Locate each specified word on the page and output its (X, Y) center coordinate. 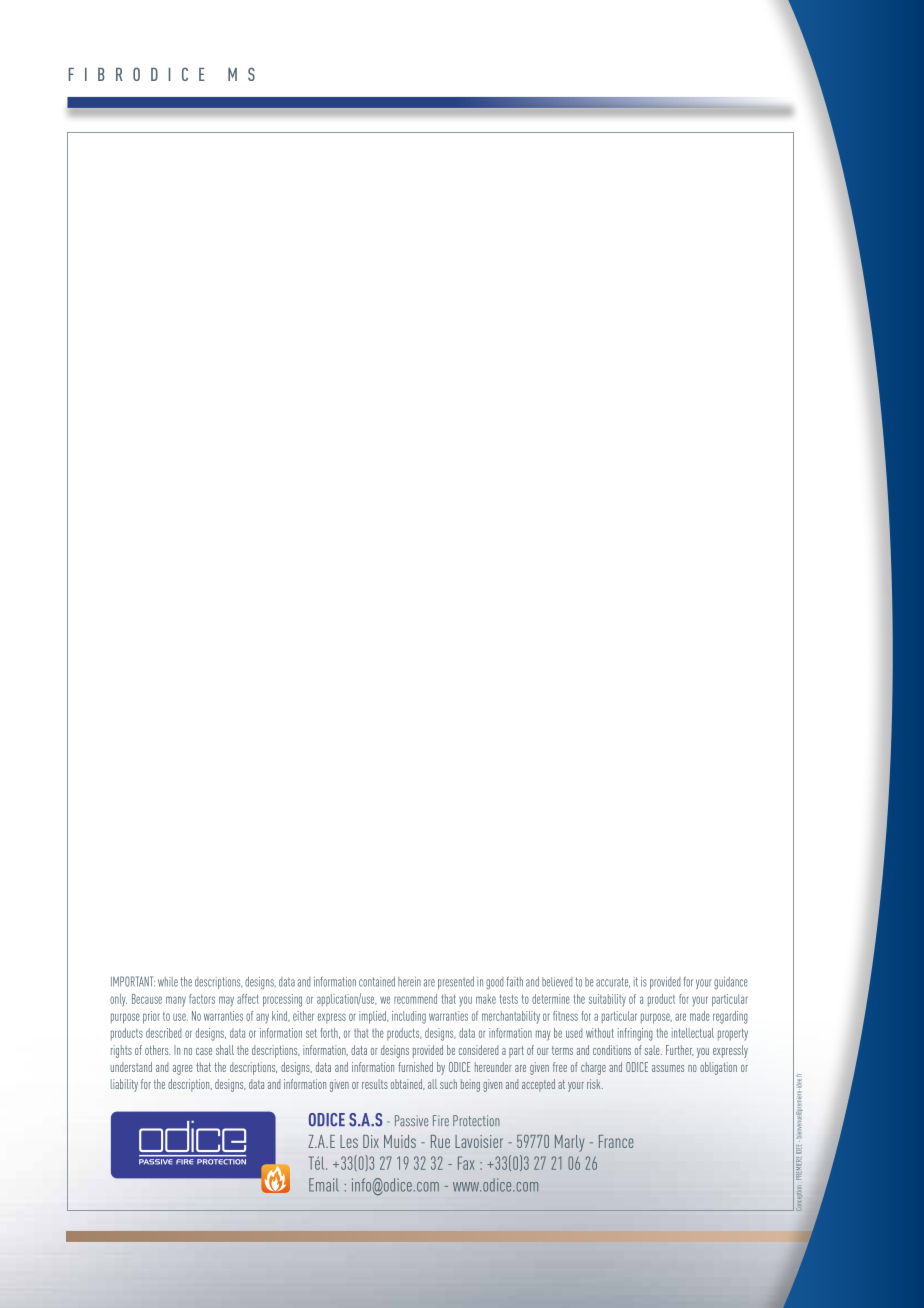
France (616, 1141)
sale (653, 1050)
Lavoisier (479, 1141)
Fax (466, 1163)
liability (124, 1085)
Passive (411, 1120)
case (204, 1051)
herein (409, 982)
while (168, 982)
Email (324, 1185)
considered (479, 1050)
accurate (613, 982)
